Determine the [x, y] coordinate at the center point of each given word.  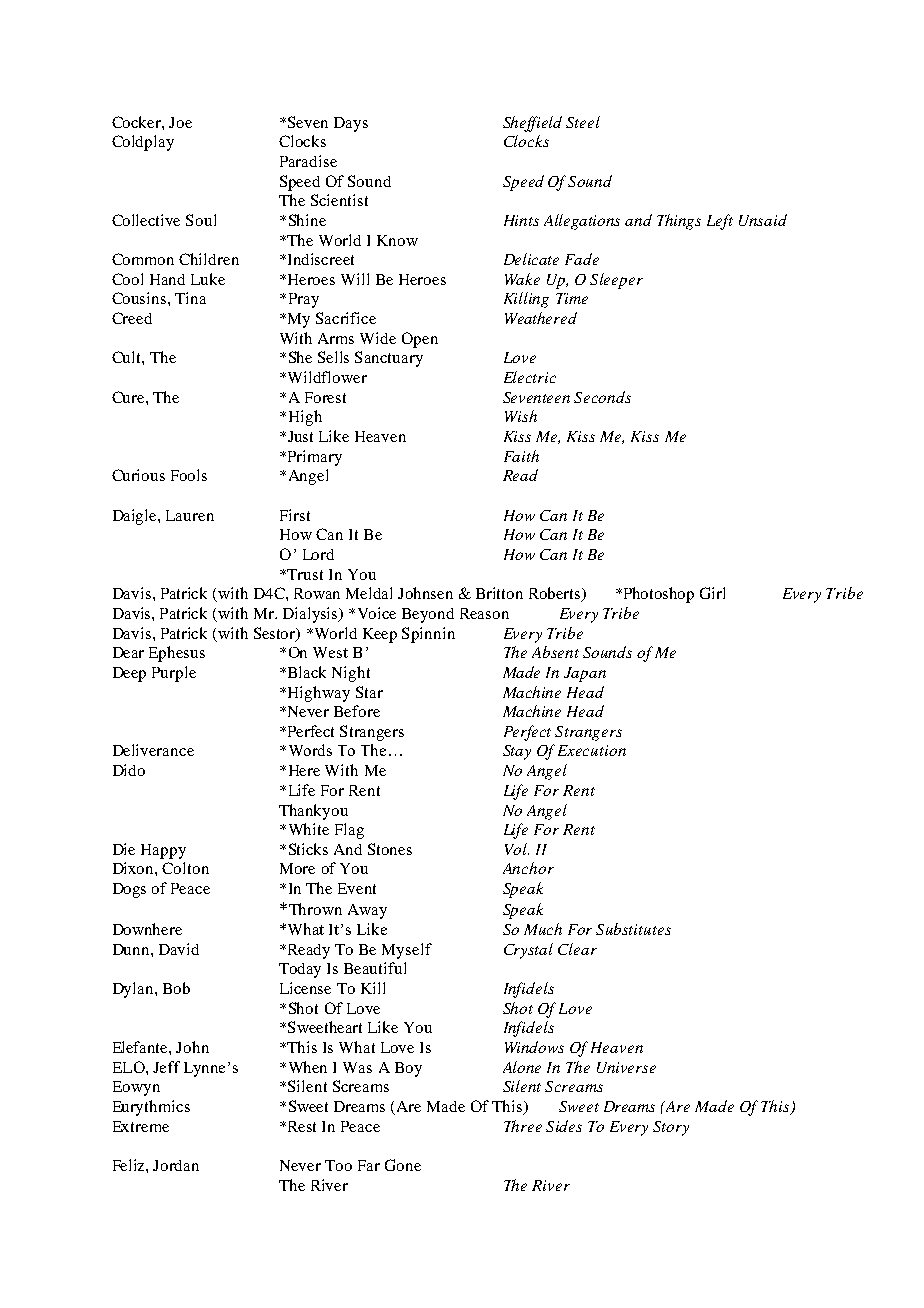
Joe [180, 122]
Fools [189, 475]
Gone [403, 1165]
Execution [592, 750]
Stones [390, 849]
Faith [521, 456]
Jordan [176, 1165]
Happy [163, 851]
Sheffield [532, 124]
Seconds [602, 397]
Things [679, 222]
